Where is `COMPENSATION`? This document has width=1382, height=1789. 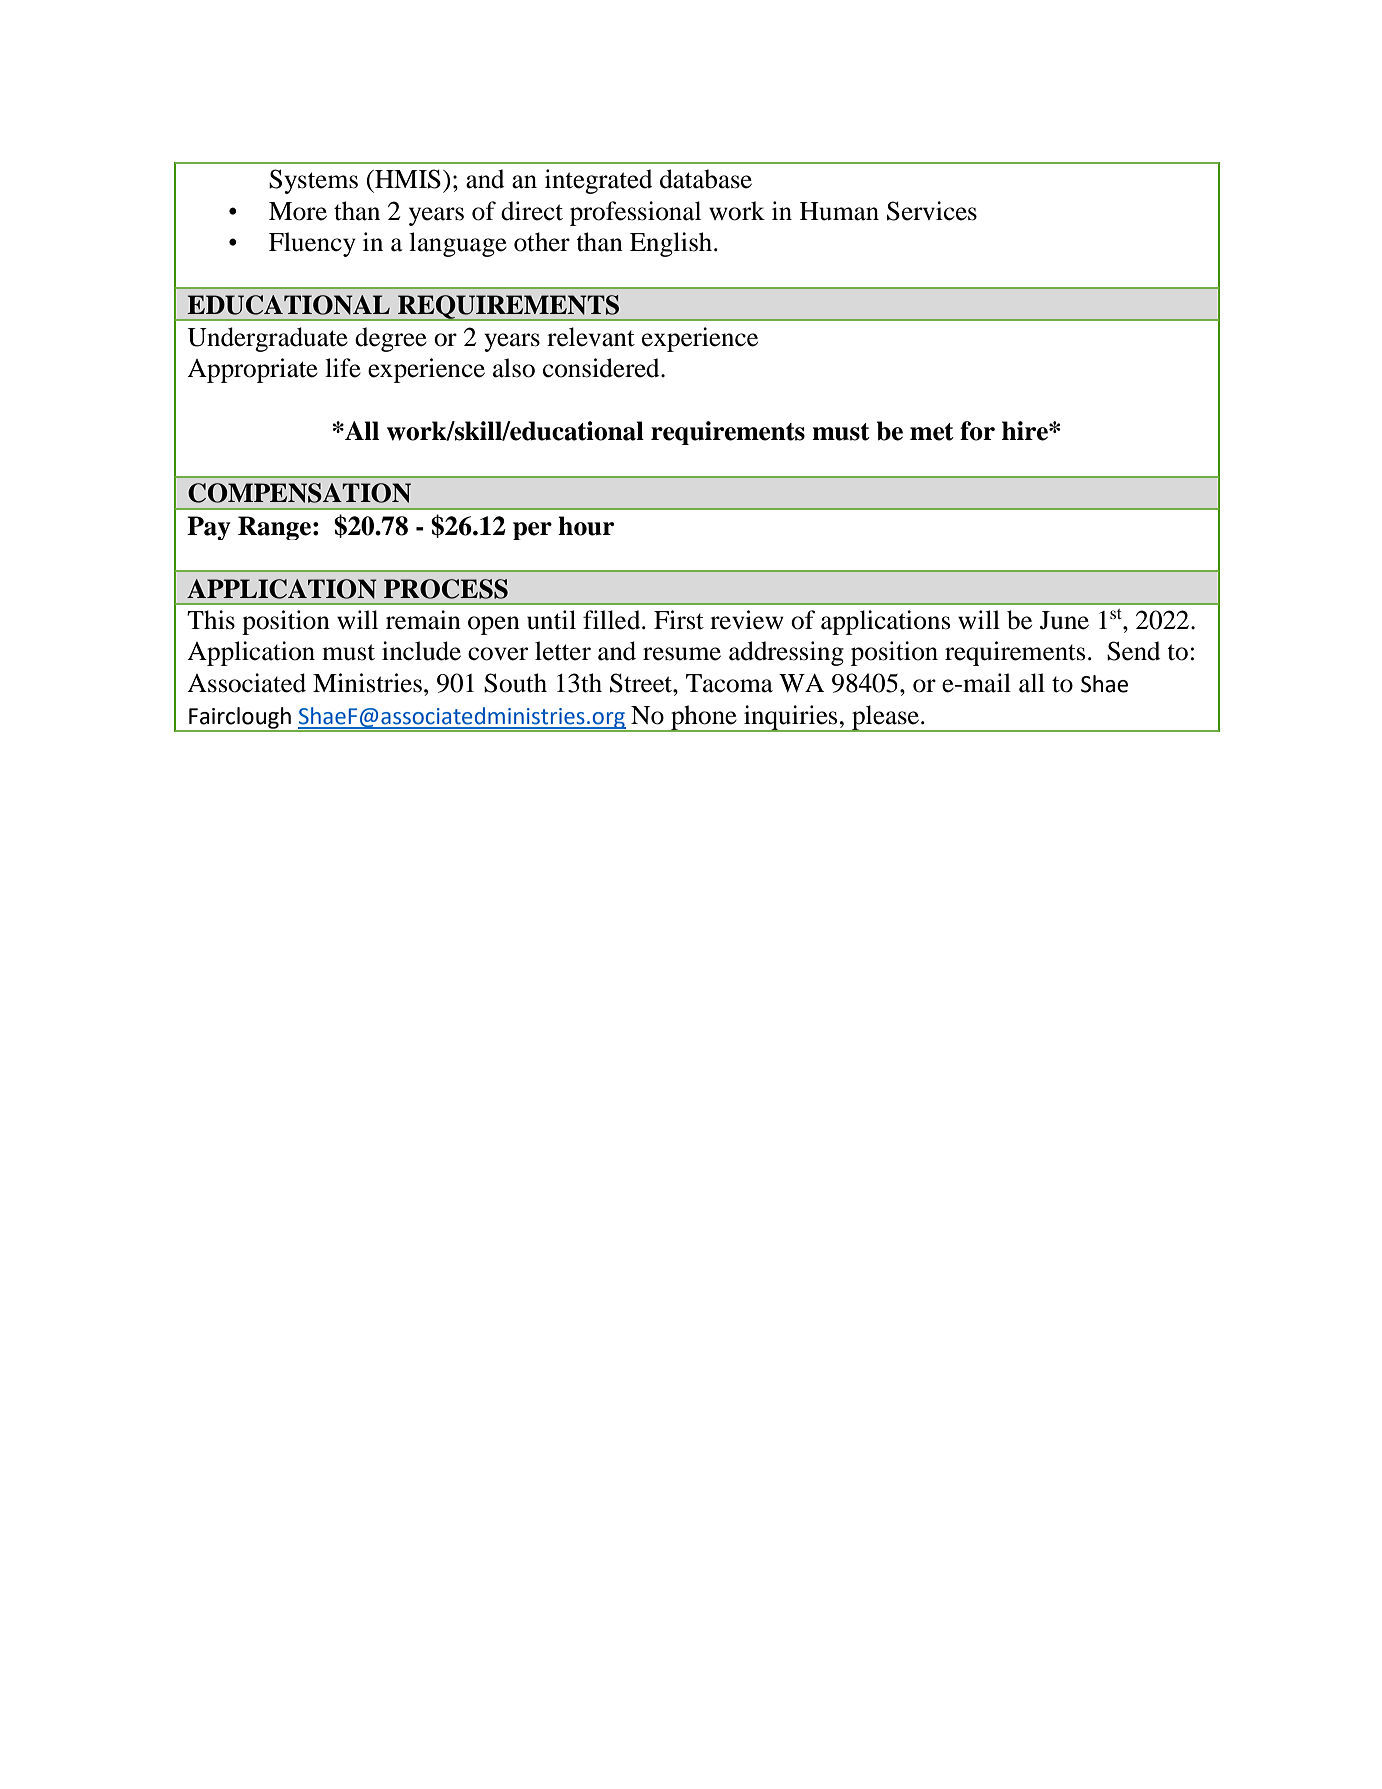
COMPENSATION is located at coordinates (299, 493).
